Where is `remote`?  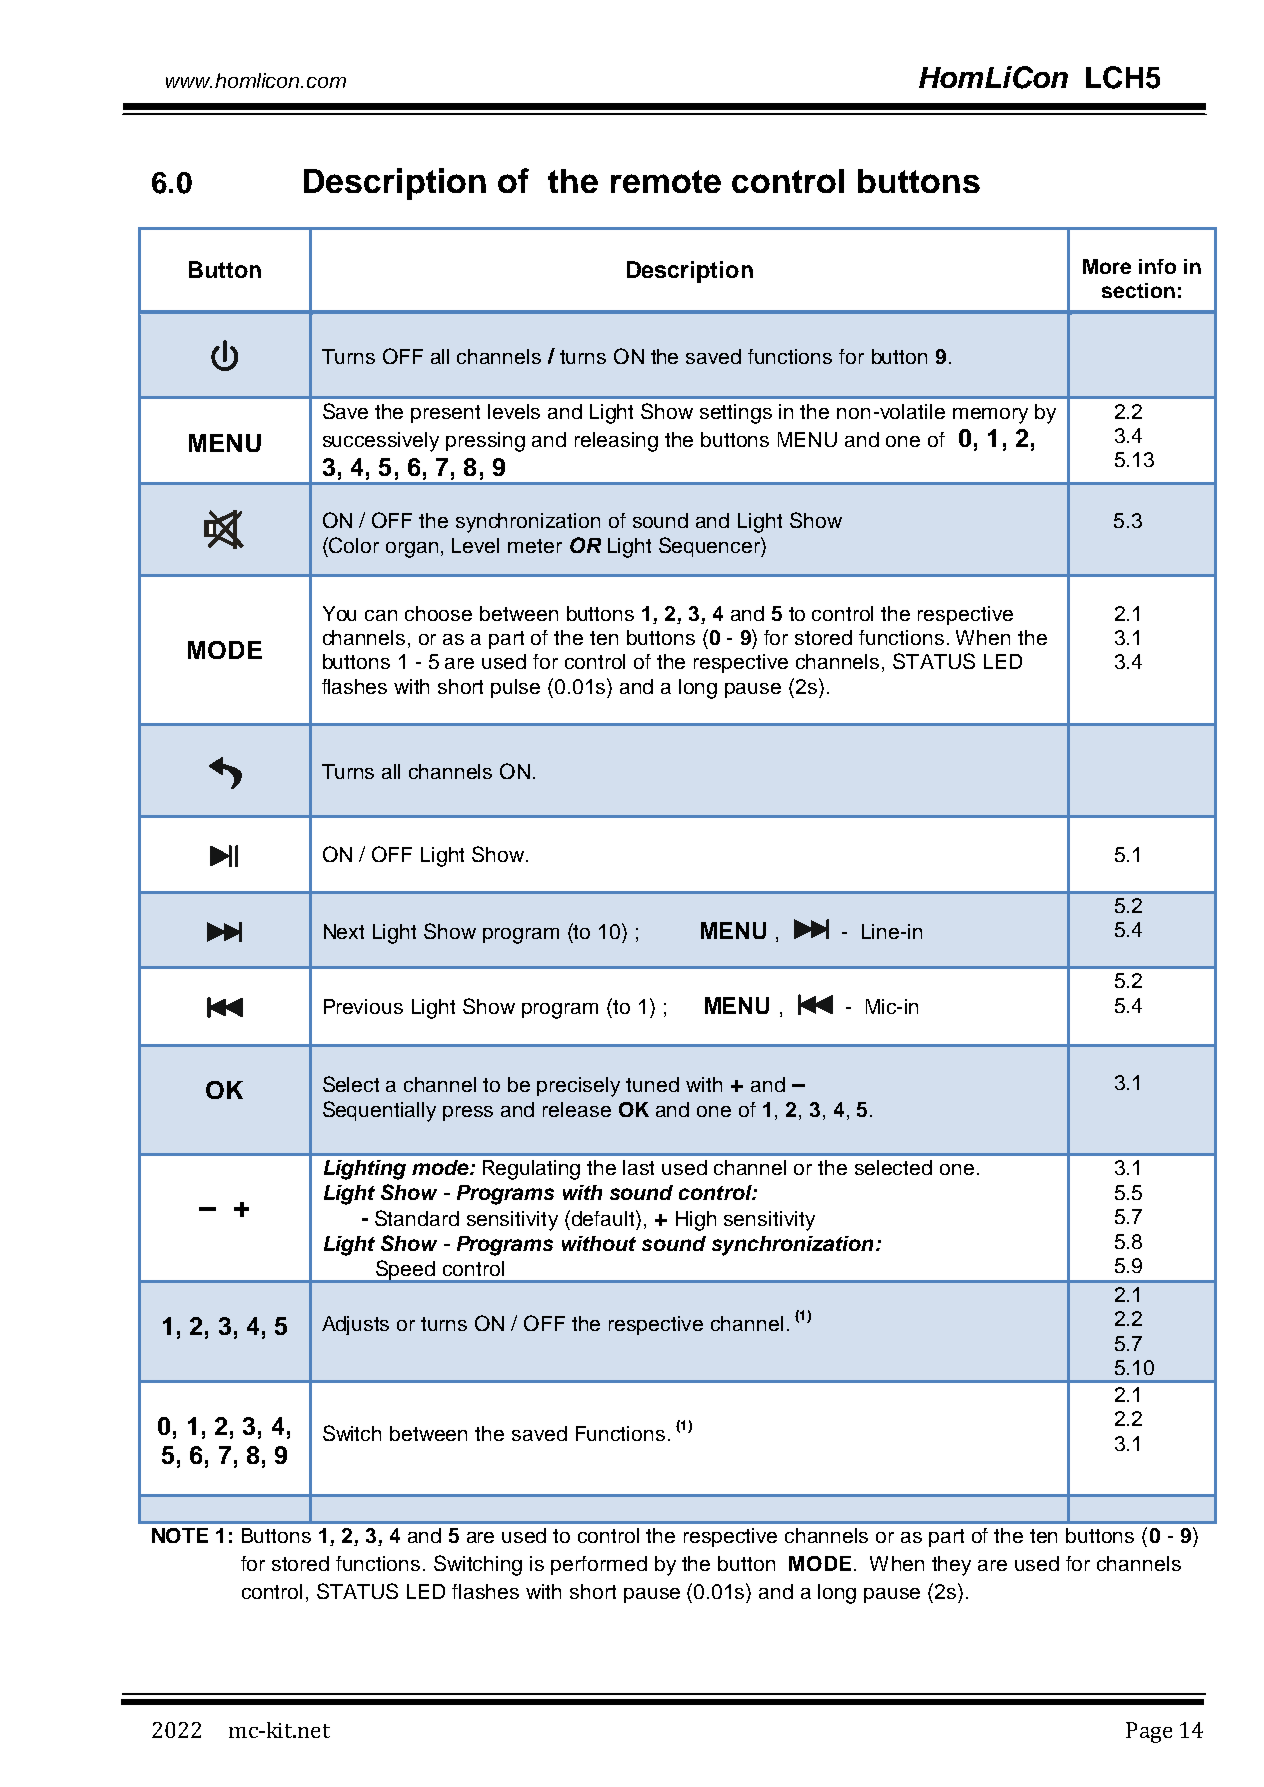
remote is located at coordinates (666, 181).
